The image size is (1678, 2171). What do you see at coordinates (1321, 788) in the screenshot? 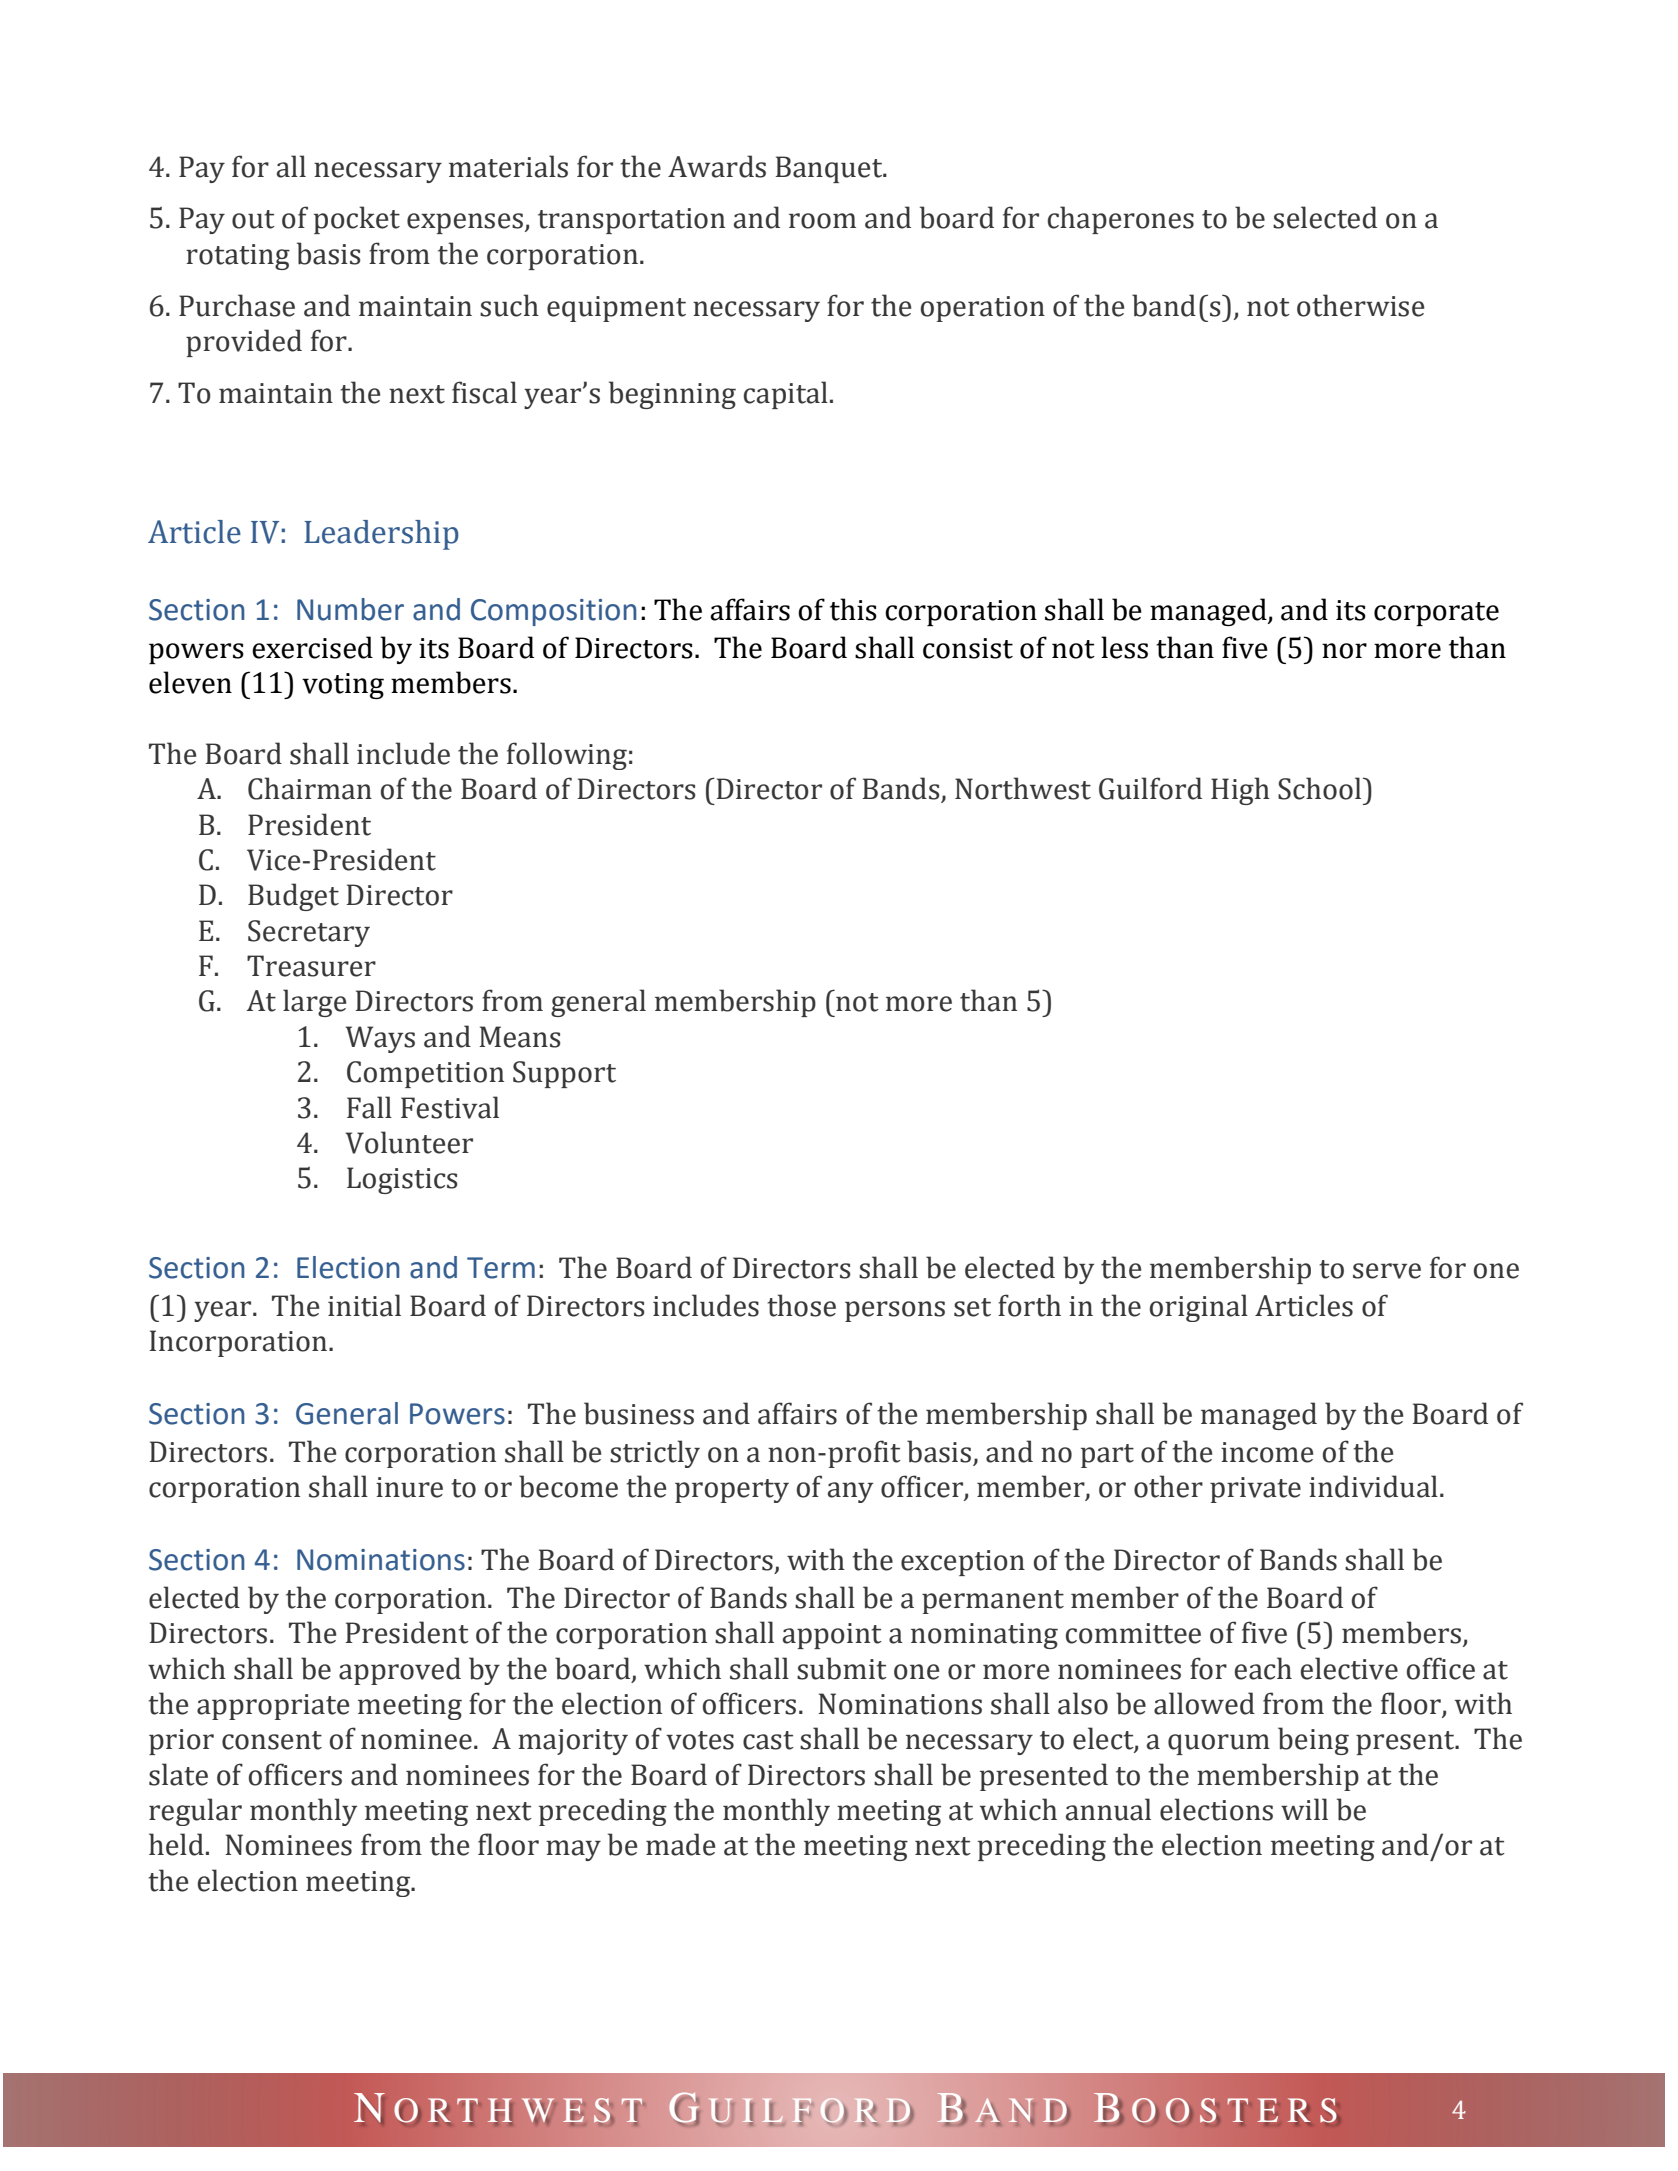
I see `School` at bounding box center [1321, 788].
